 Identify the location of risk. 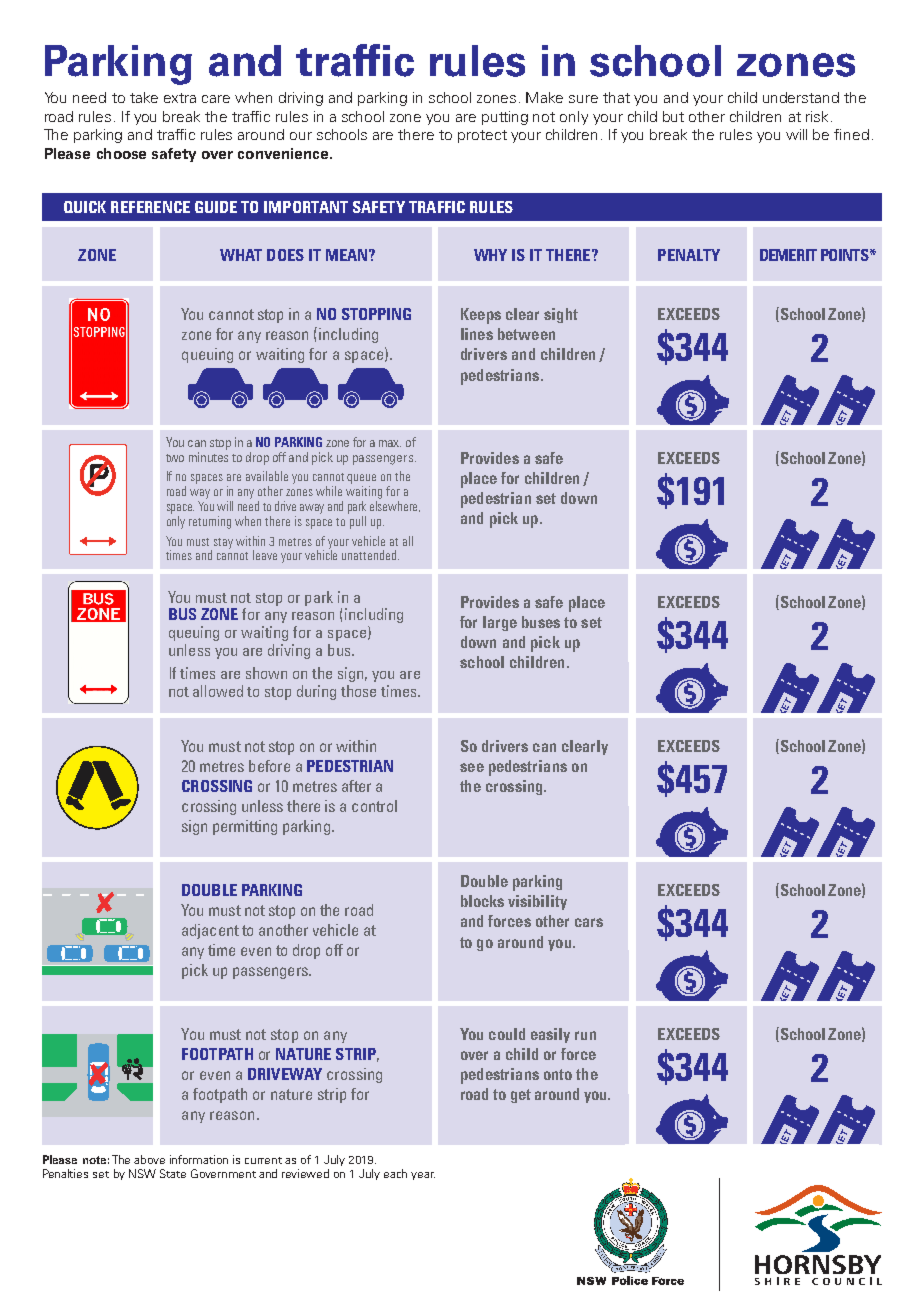
(817, 116).
